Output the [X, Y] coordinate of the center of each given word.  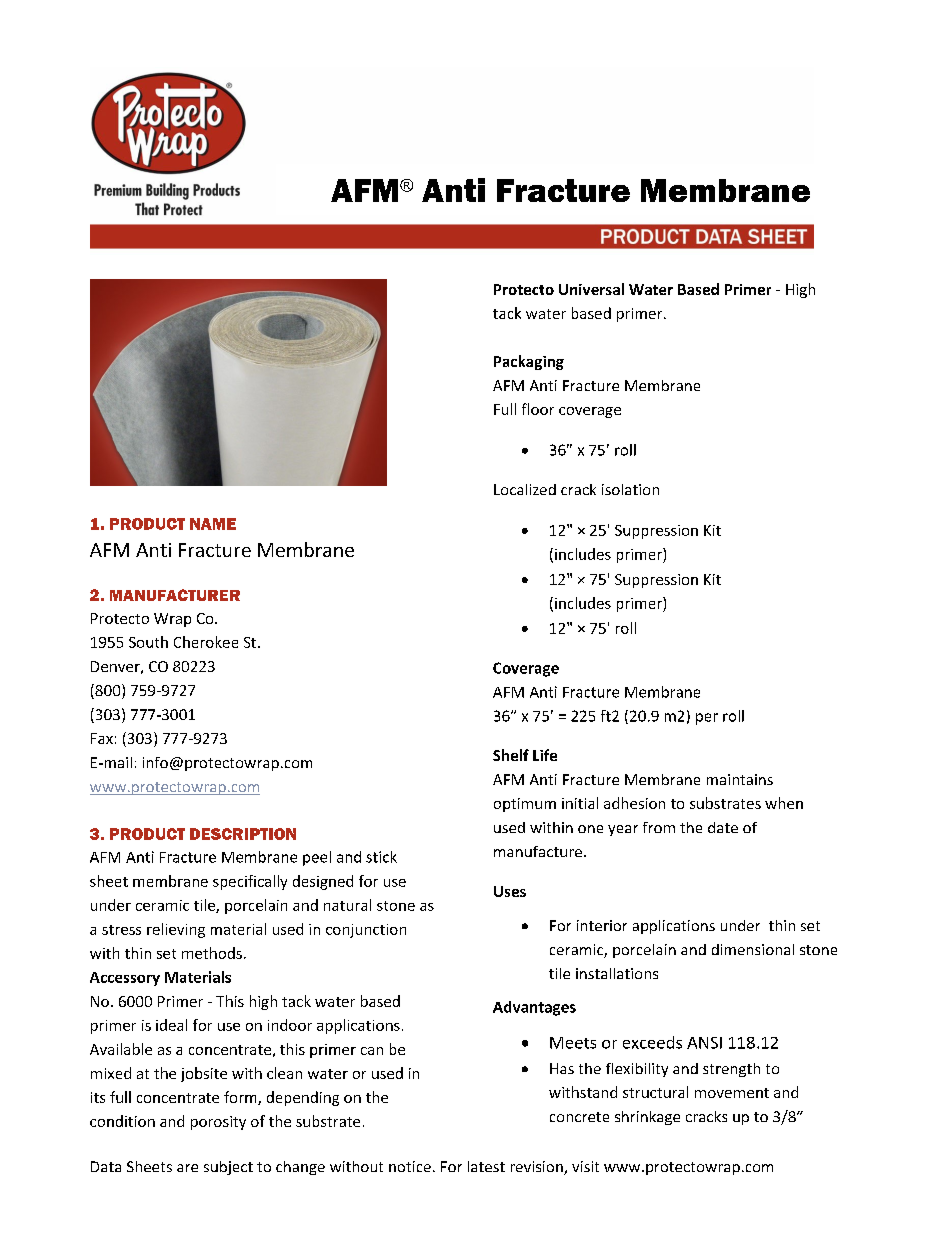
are [187, 1168]
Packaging [529, 362]
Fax [102, 738]
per [707, 719]
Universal [591, 289]
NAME [213, 524]
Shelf [511, 755]
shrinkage [647, 1118]
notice [410, 1166]
